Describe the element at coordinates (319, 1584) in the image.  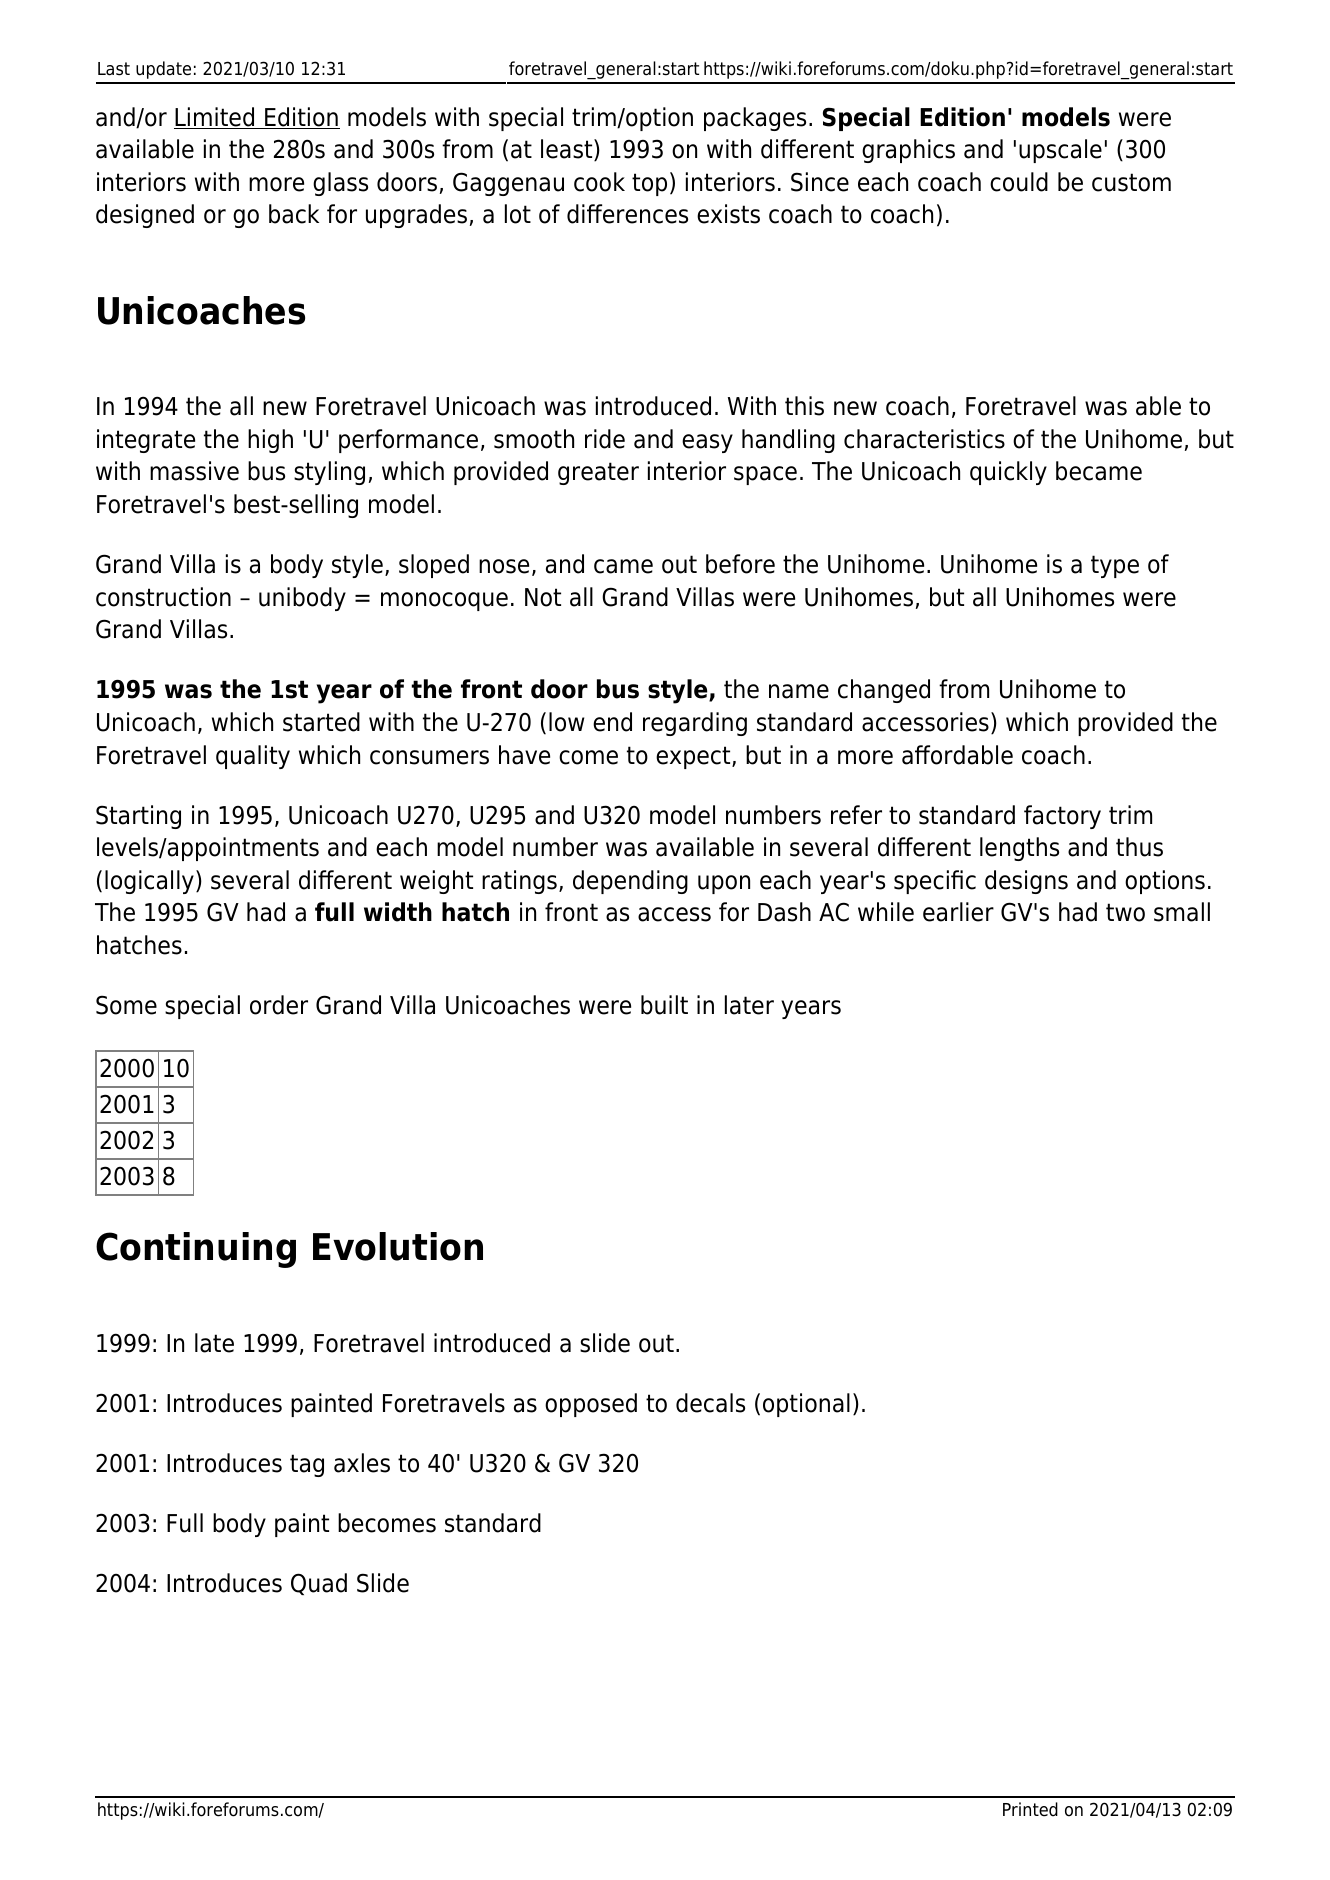
I see `Quad` at that location.
